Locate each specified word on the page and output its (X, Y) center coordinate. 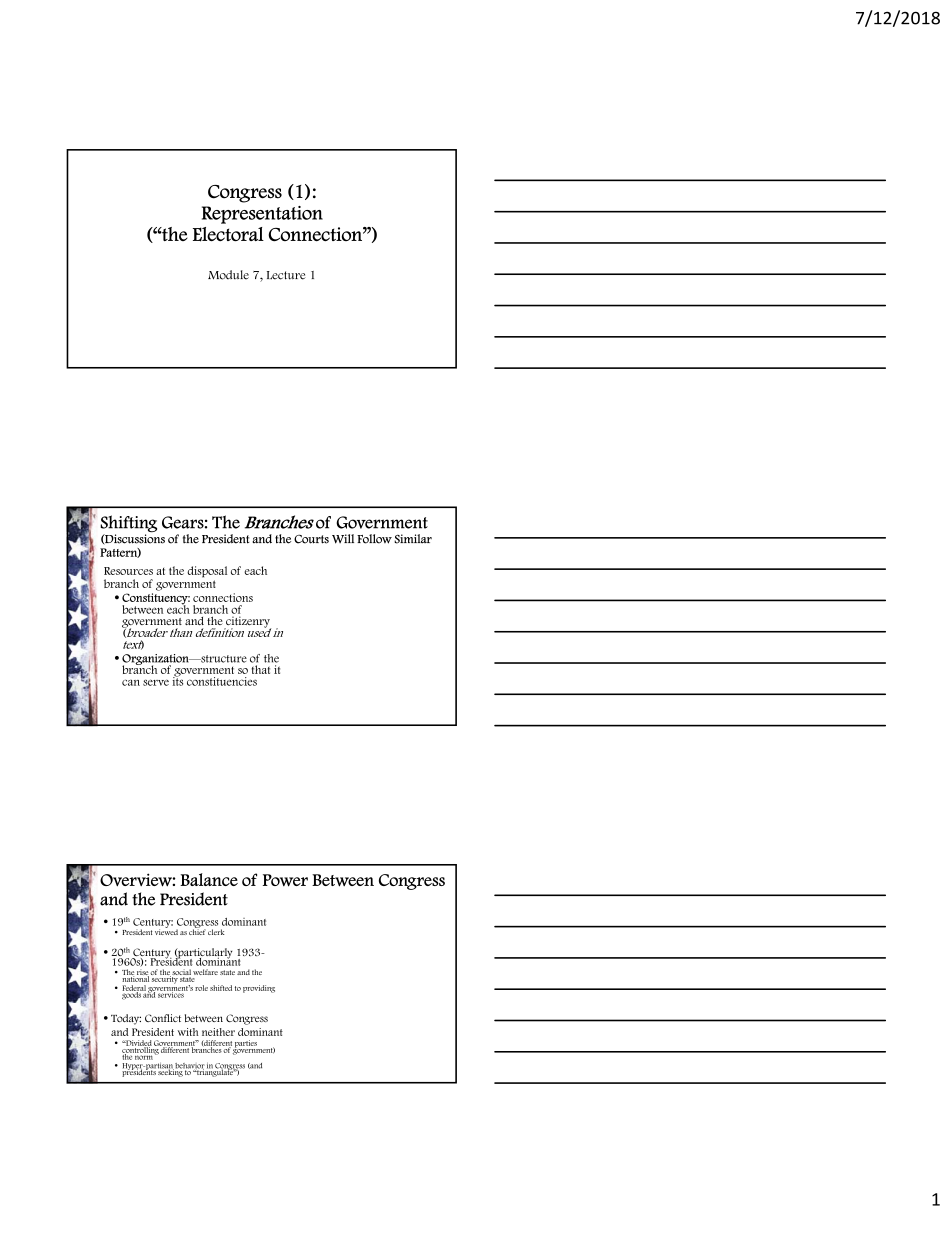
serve (156, 682)
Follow (374, 539)
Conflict (163, 1018)
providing (259, 989)
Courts (311, 539)
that (261, 669)
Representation (262, 215)
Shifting (128, 524)
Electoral (228, 234)
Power (285, 880)
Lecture (286, 275)
